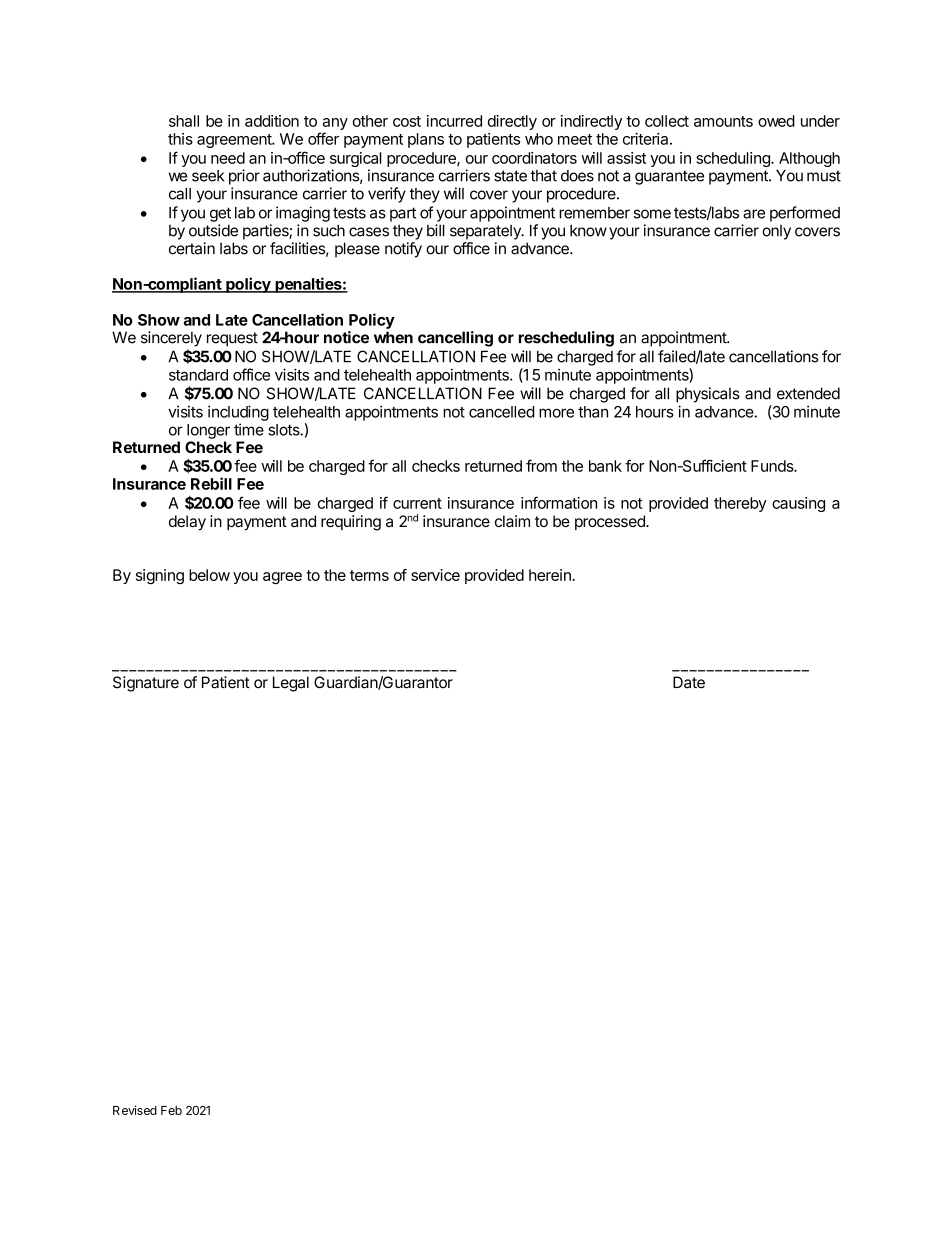 Image resolution: width=952 pixels, height=1233 pixels. I want to click on Signature, so click(146, 684).
